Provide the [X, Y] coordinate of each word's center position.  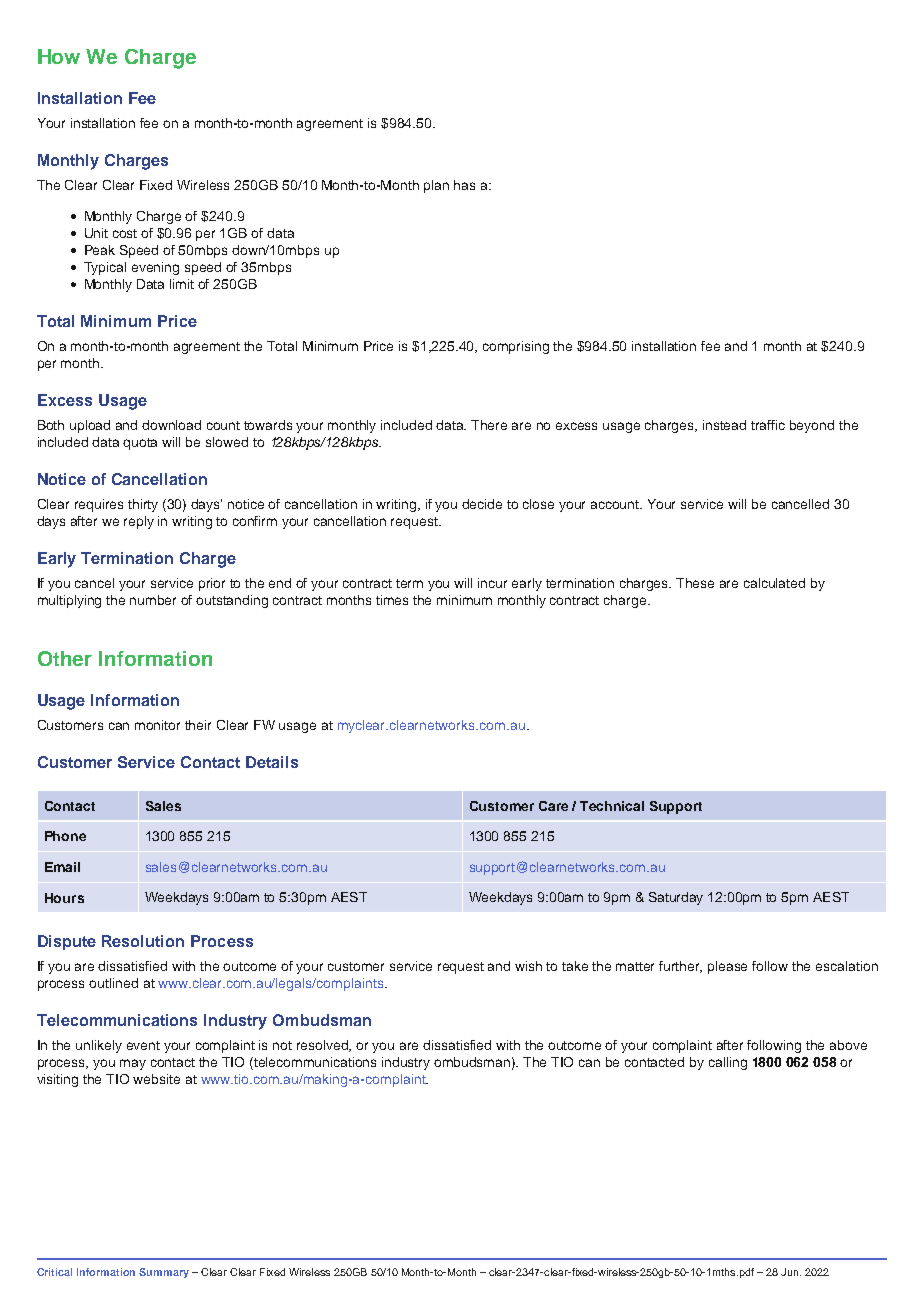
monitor [157, 725]
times [392, 600]
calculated [774, 583]
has [464, 185]
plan [436, 186]
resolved [324, 1046]
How [59, 56]
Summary [164, 1273]
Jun [789, 1272]
